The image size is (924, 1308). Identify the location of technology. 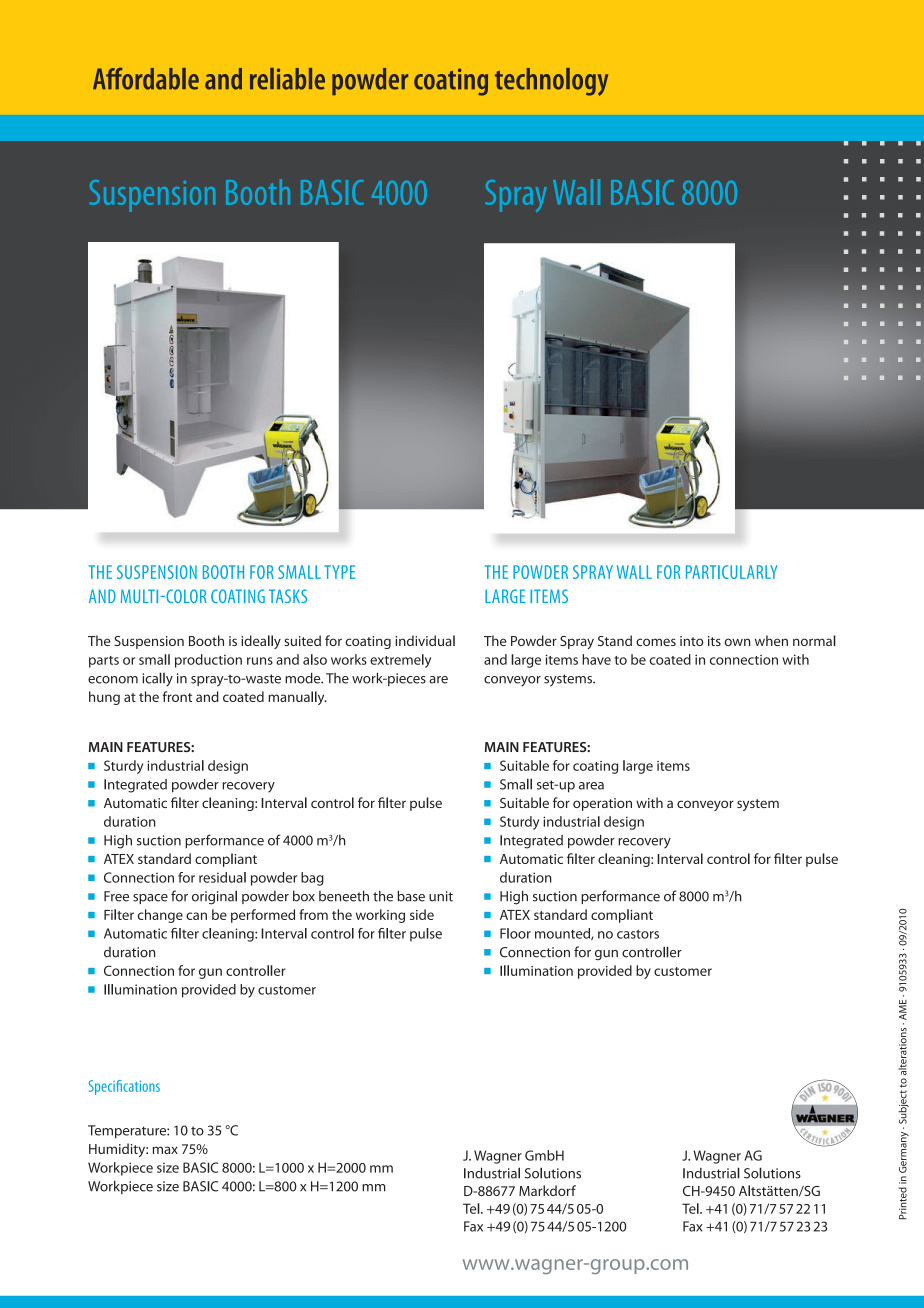
(551, 82).
